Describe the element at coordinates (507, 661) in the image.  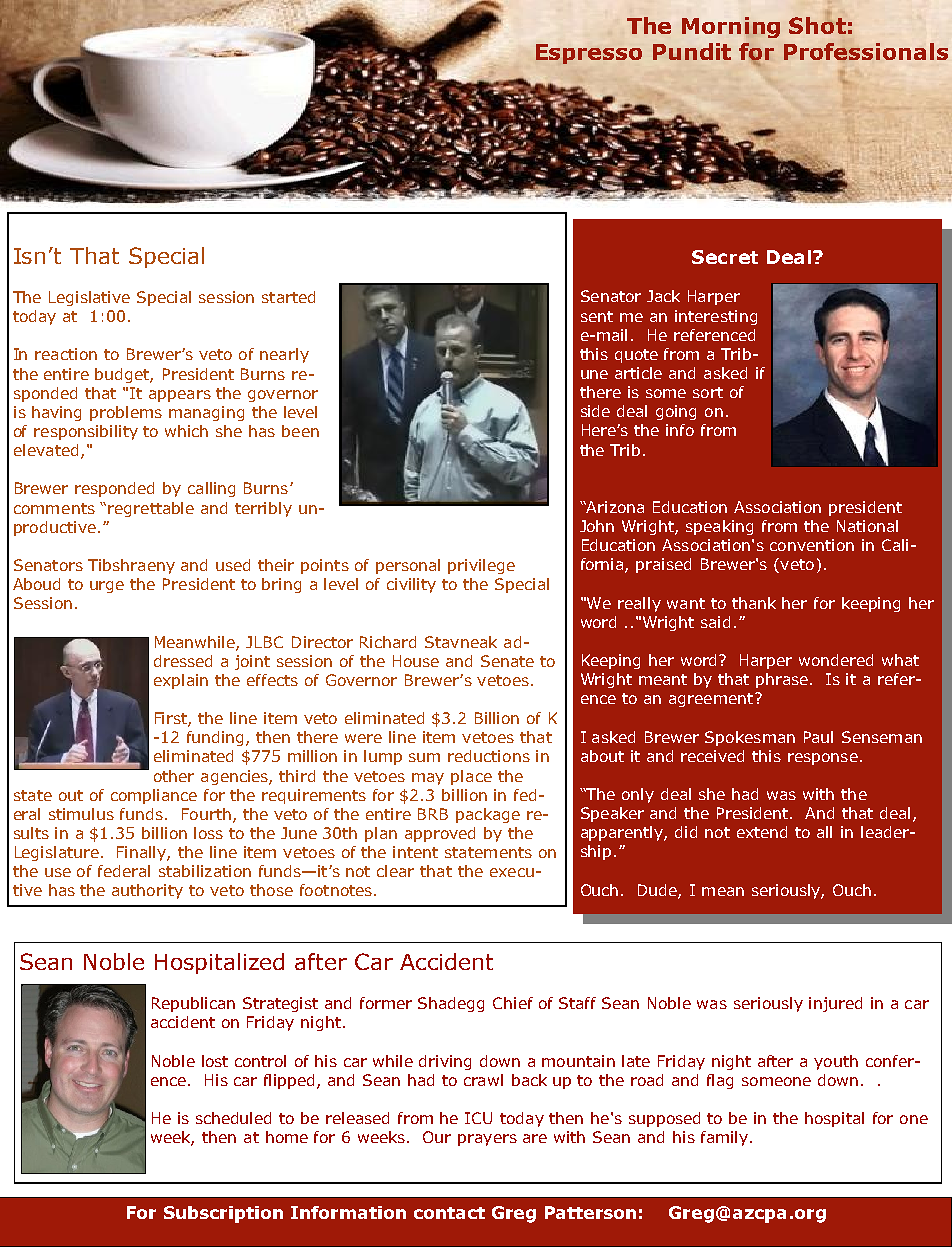
I see `Senate` at that location.
